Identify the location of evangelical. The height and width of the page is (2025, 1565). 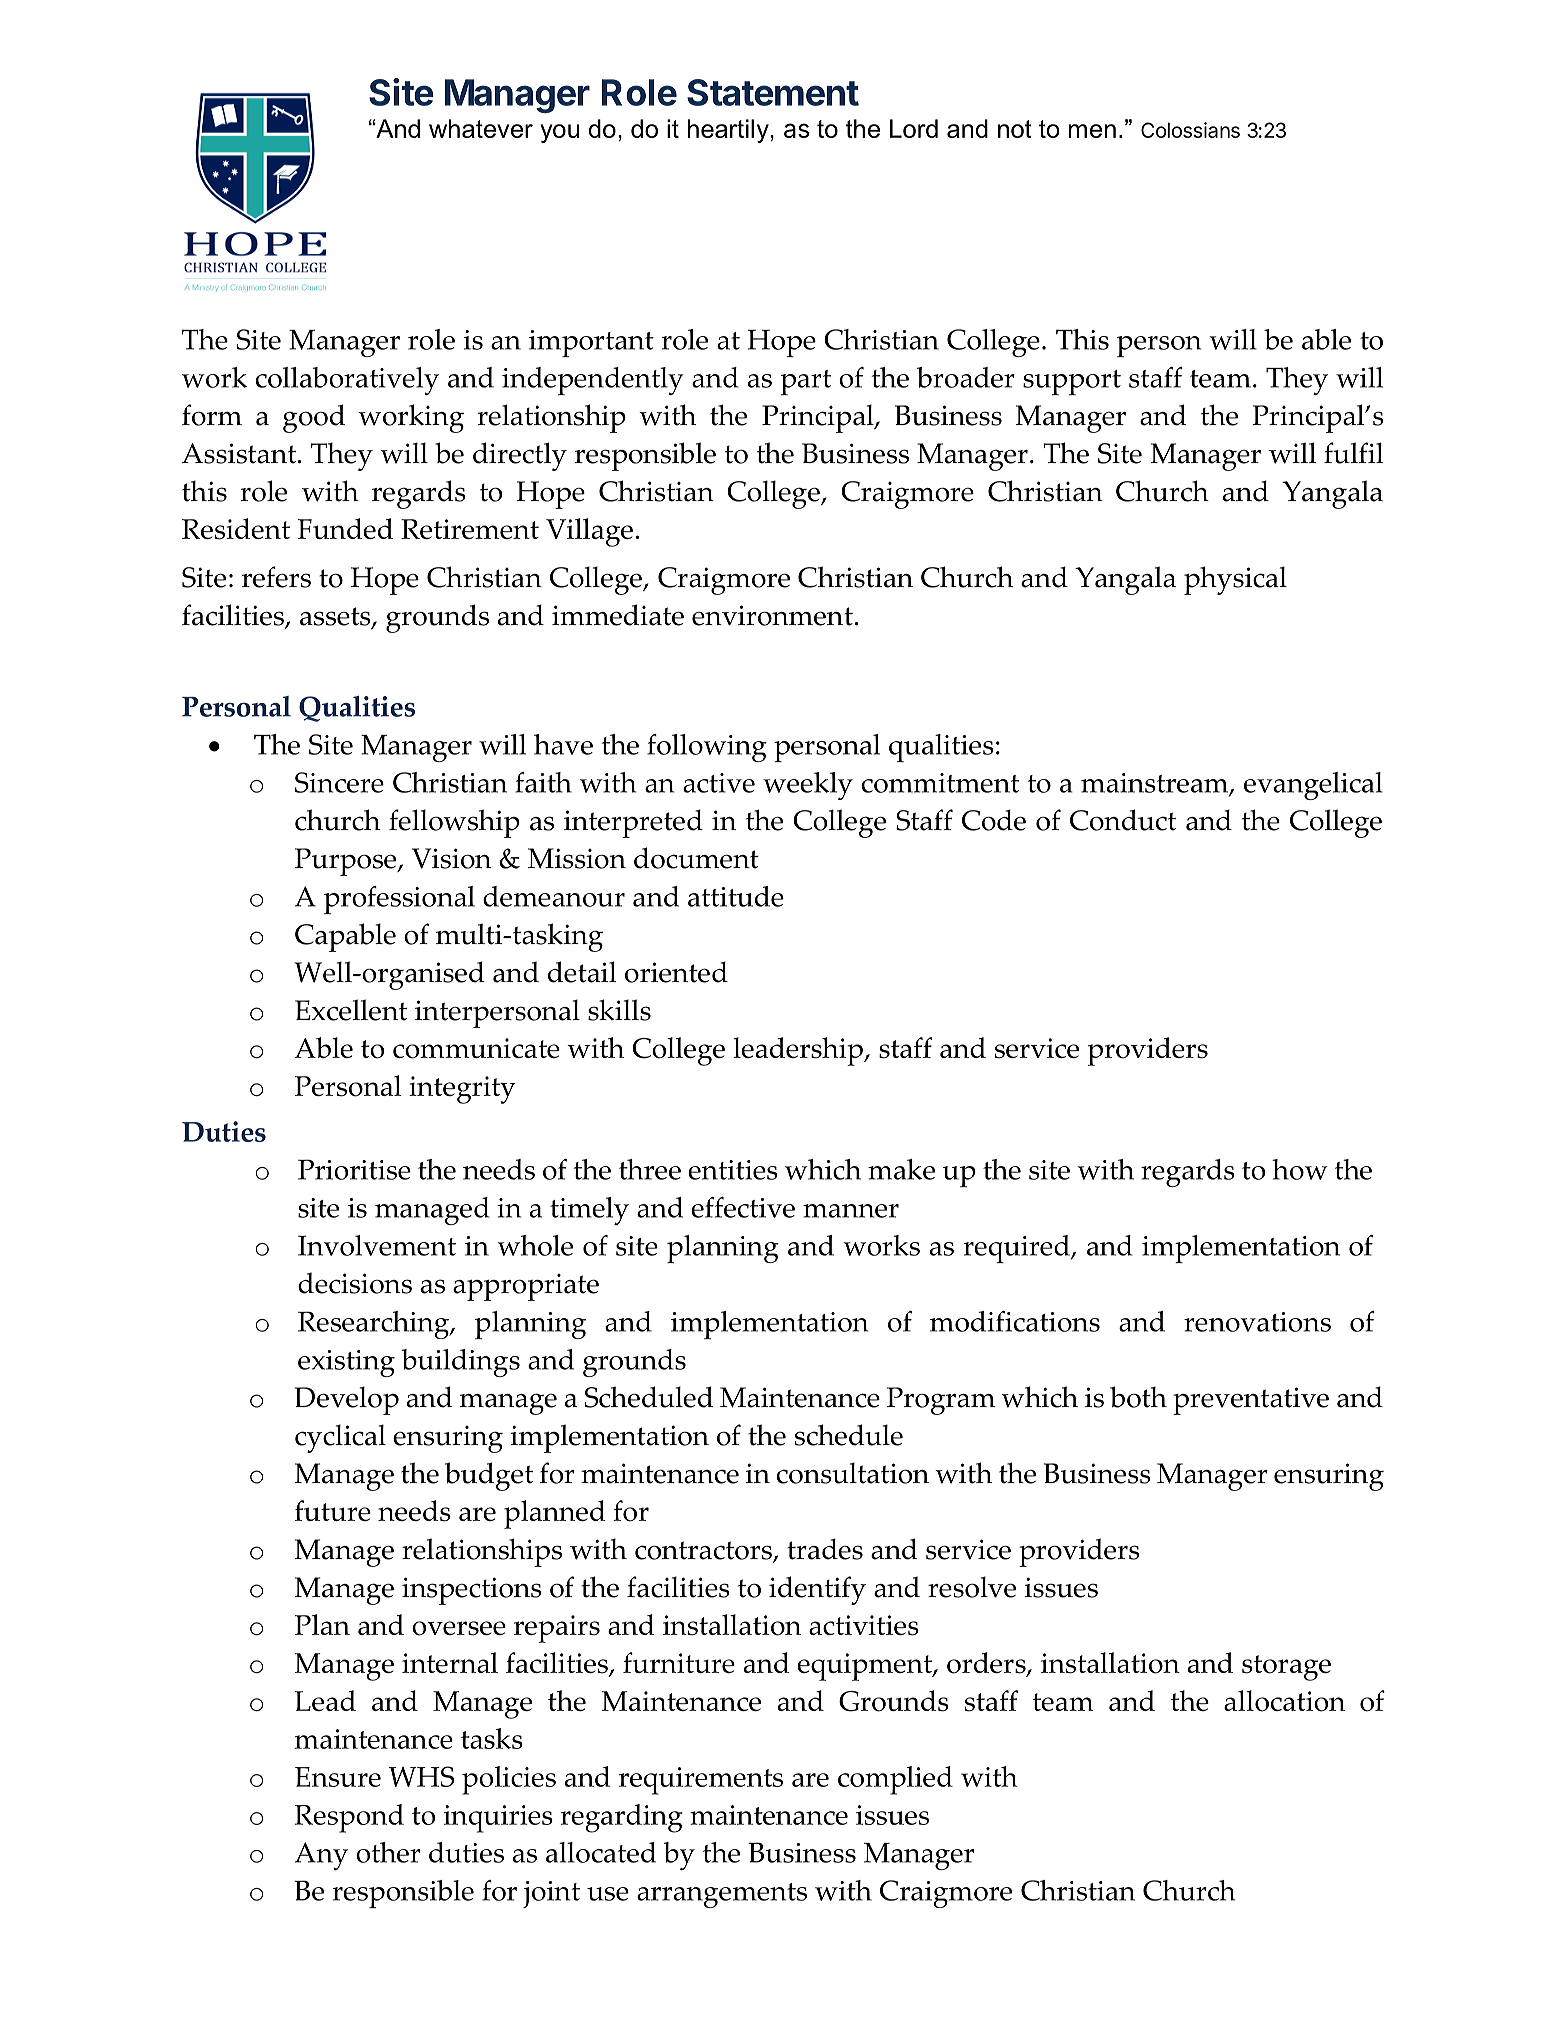
(1313, 786).
